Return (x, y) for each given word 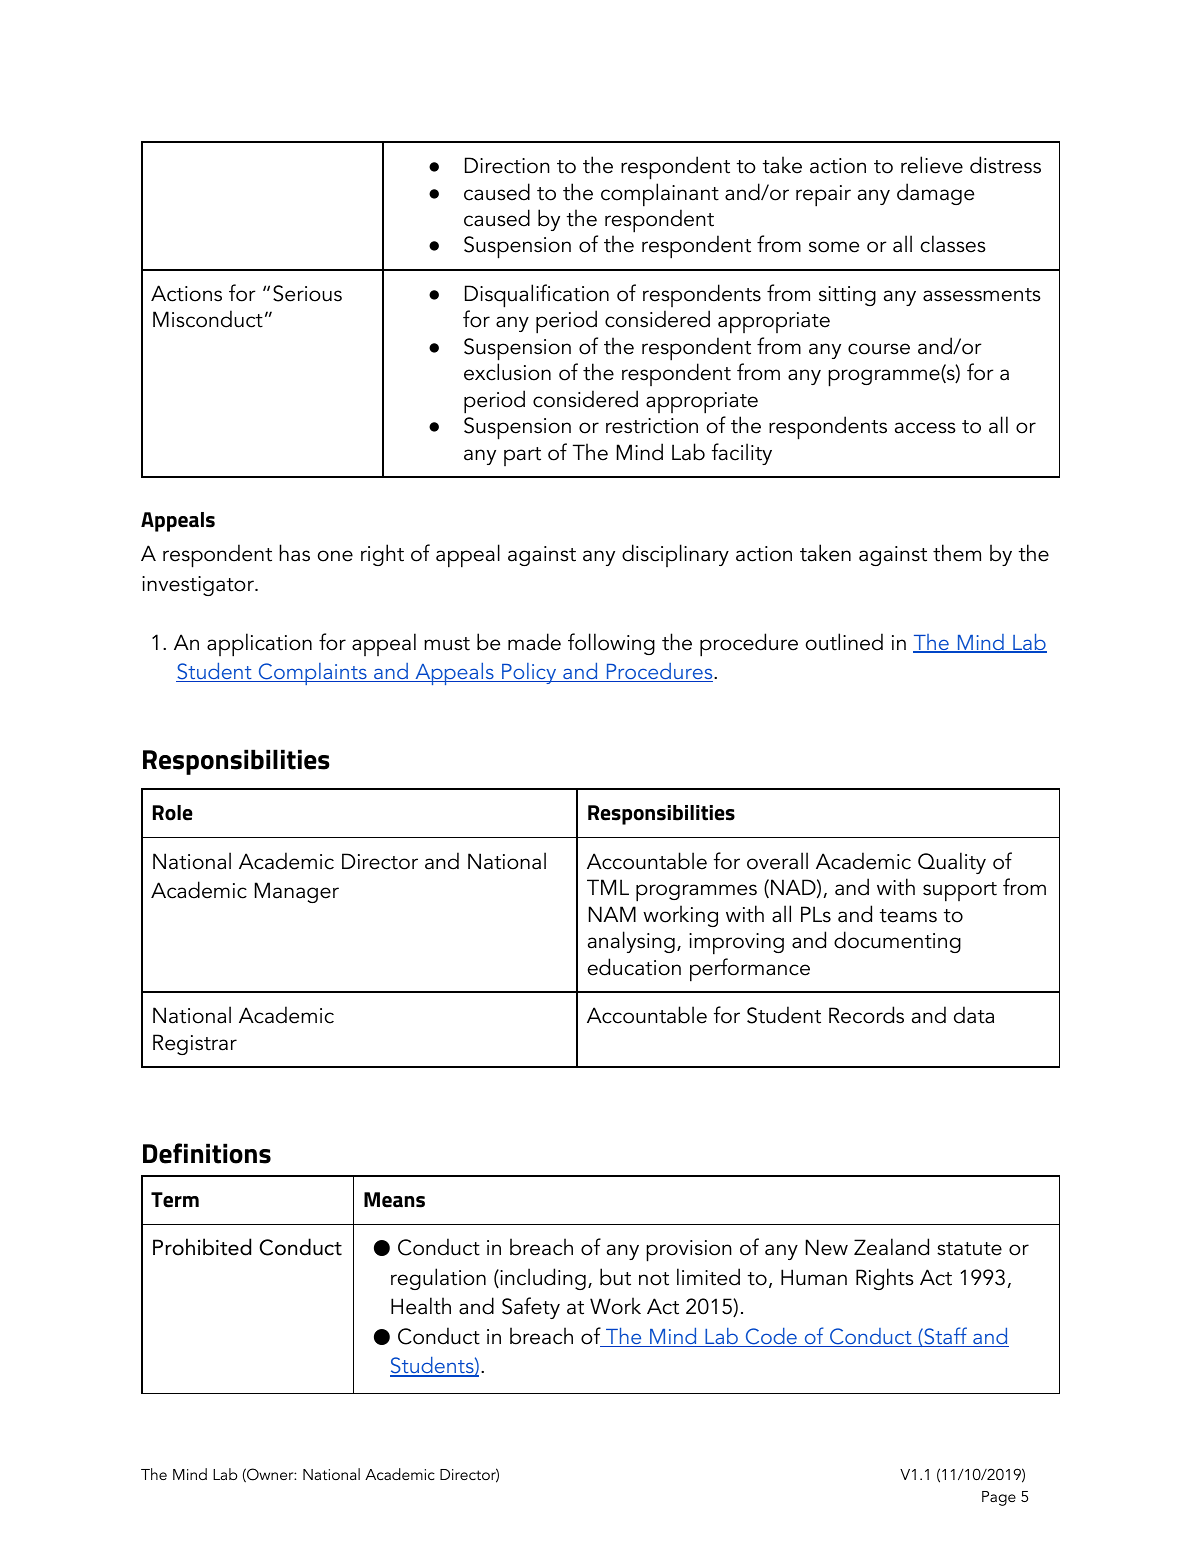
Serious (307, 293)
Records (866, 1015)
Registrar (195, 1044)
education (634, 967)
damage (935, 194)
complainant (660, 195)
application (259, 645)
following (611, 644)
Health (421, 1306)
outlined (844, 642)
